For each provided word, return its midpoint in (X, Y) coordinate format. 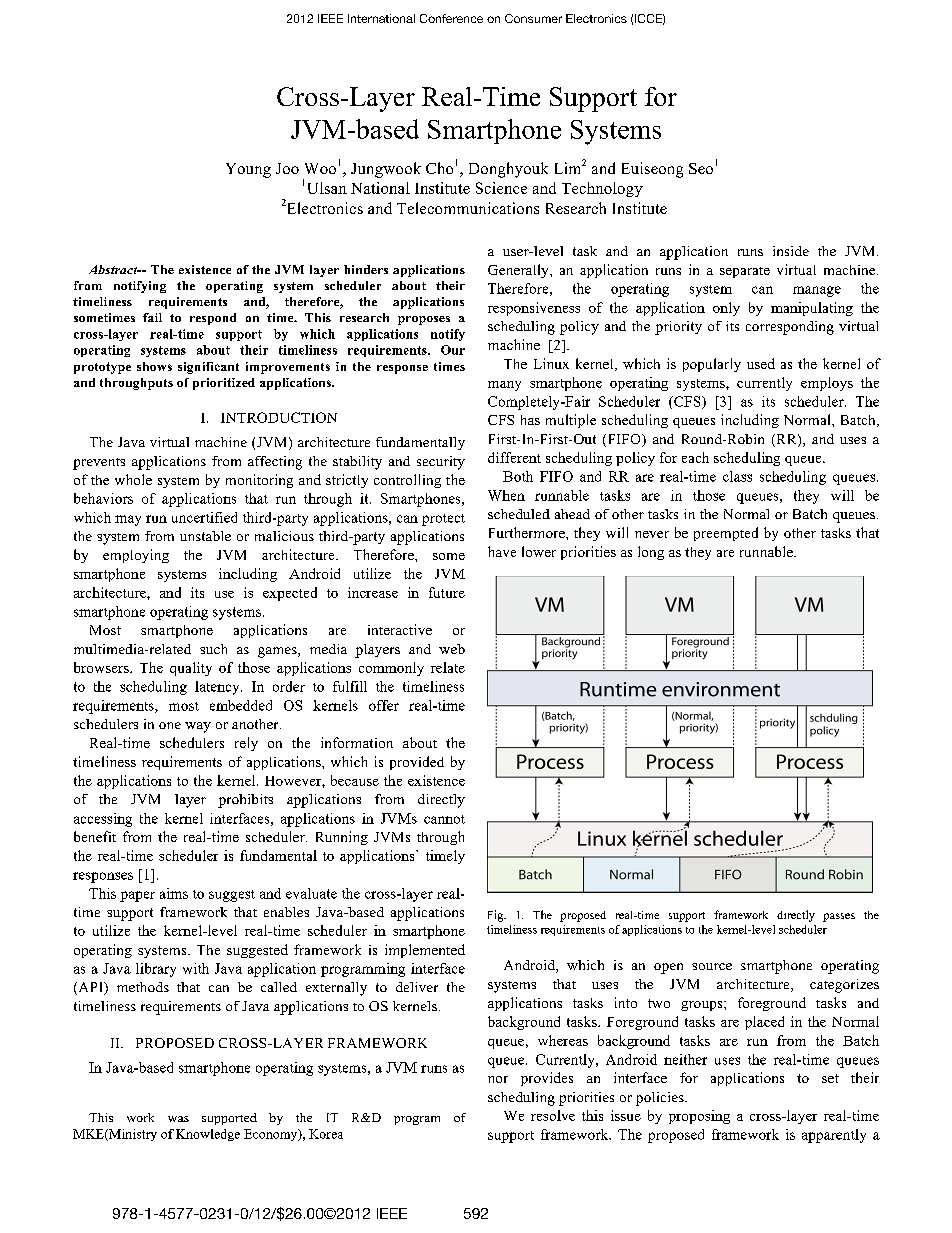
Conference (451, 18)
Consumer (533, 18)
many (504, 386)
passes (839, 917)
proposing (699, 1117)
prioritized (224, 384)
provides (547, 1079)
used (761, 363)
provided (417, 763)
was (178, 1119)
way (198, 727)
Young (248, 170)
